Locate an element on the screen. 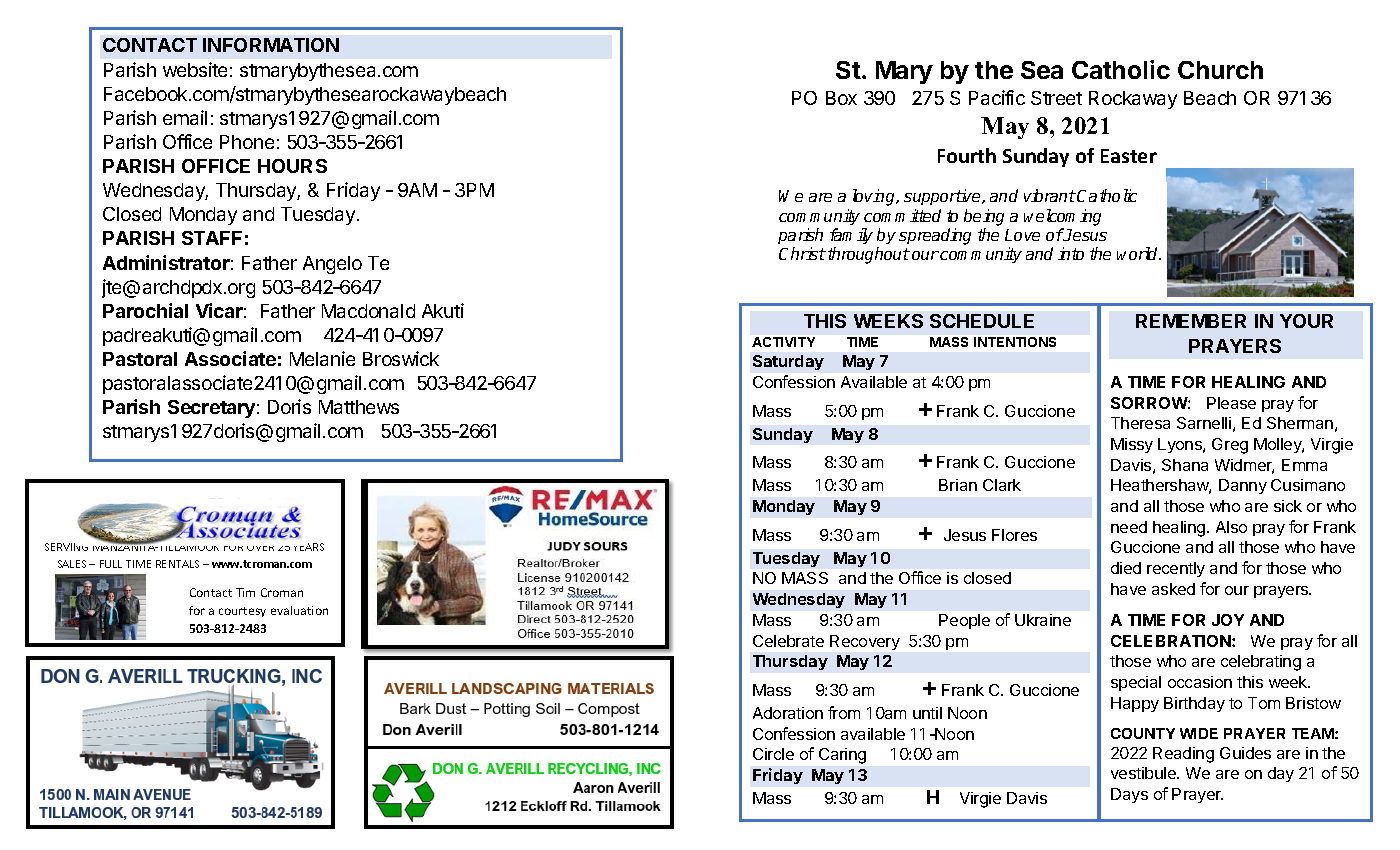 This screenshot has width=1400, height=850. evaluation is located at coordinates (299, 610).
